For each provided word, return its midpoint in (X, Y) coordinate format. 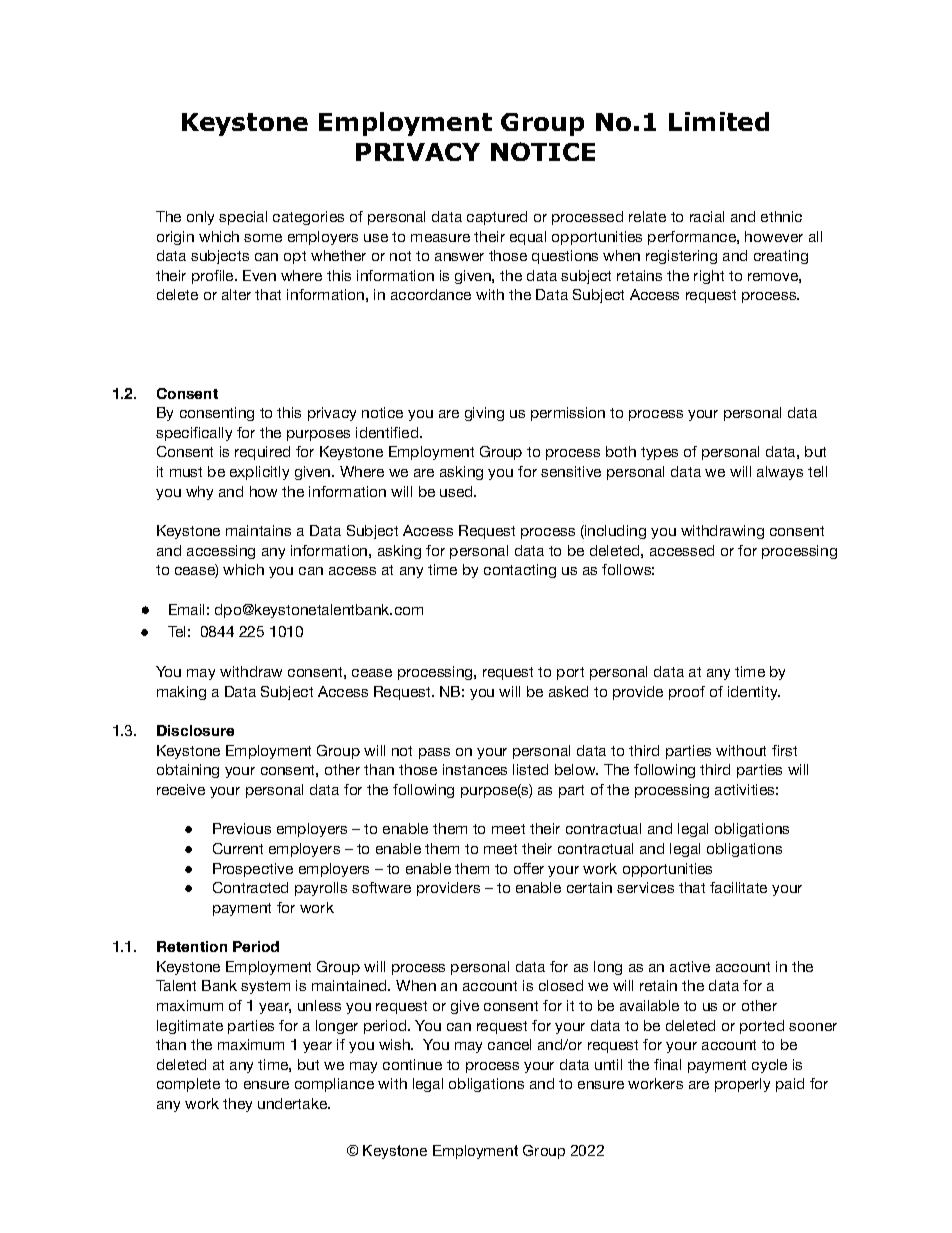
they (237, 1105)
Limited (719, 121)
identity (754, 693)
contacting (520, 571)
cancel (509, 1044)
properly (742, 1085)
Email (186, 609)
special (243, 218)
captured (497, 218)
